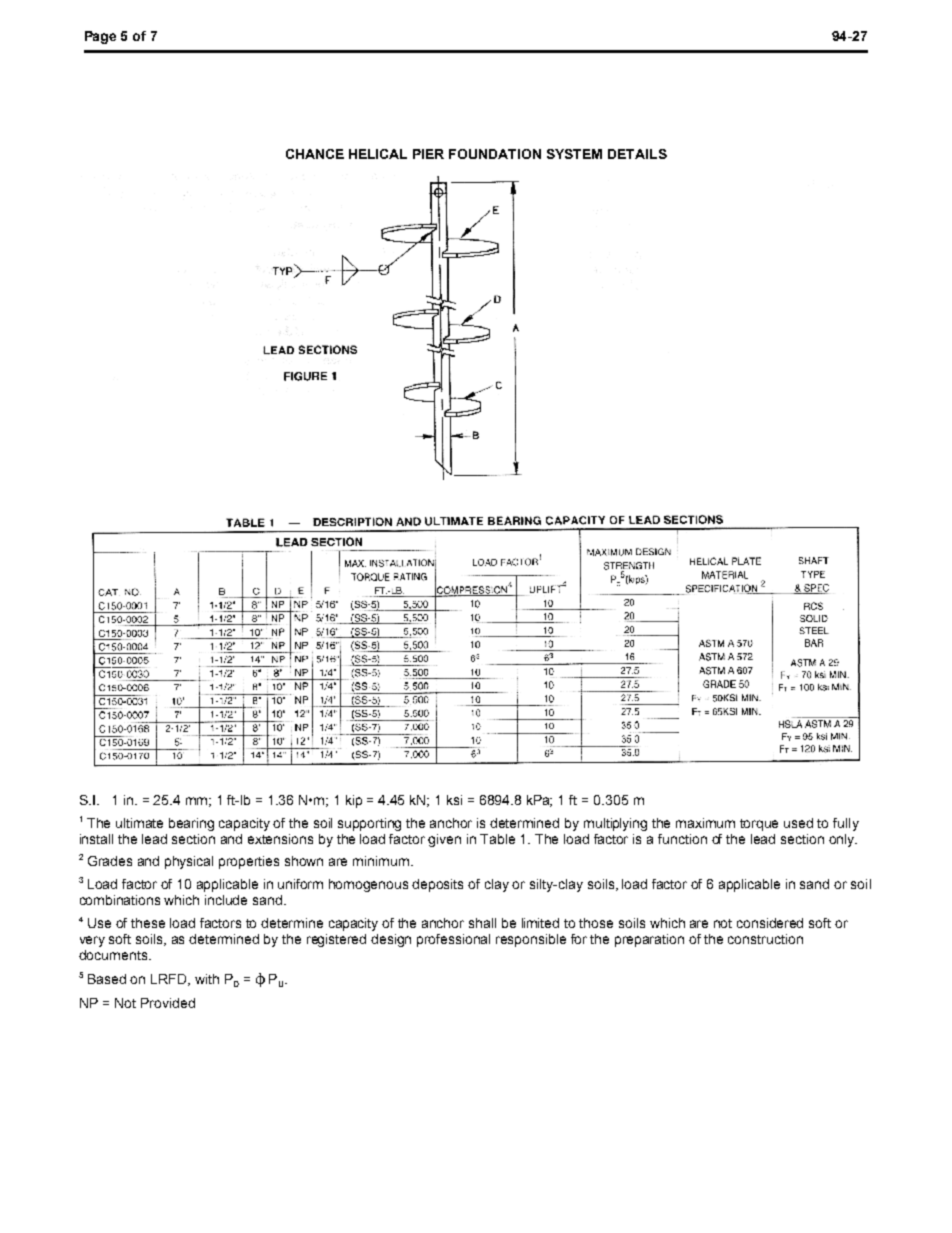 The image size is (952, 1233). Describe the element at coordinates (100, 37) in the document. I see `Page` at that location.
